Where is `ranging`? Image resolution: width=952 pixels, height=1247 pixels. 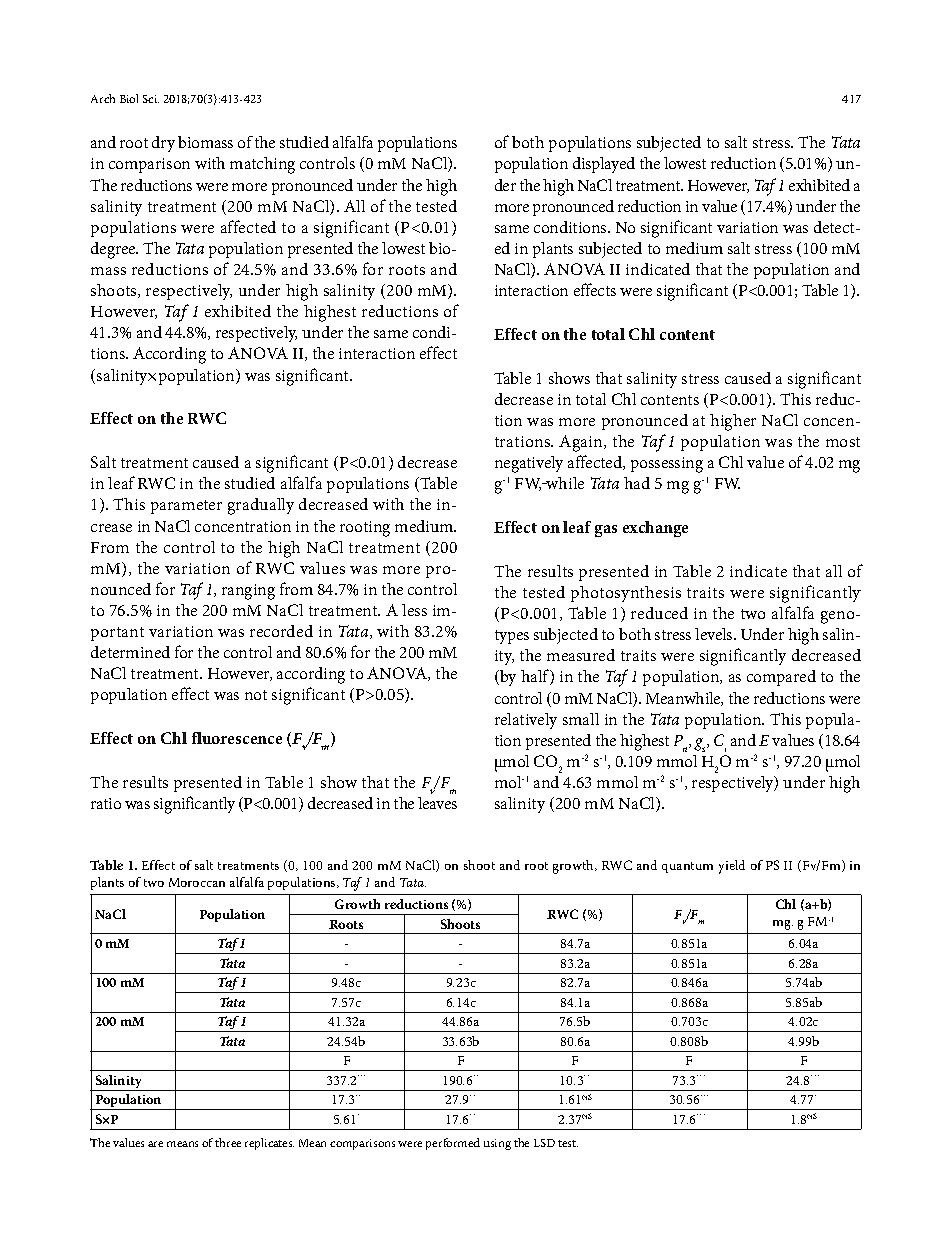
ranging is located at coordinates (248, 592).
